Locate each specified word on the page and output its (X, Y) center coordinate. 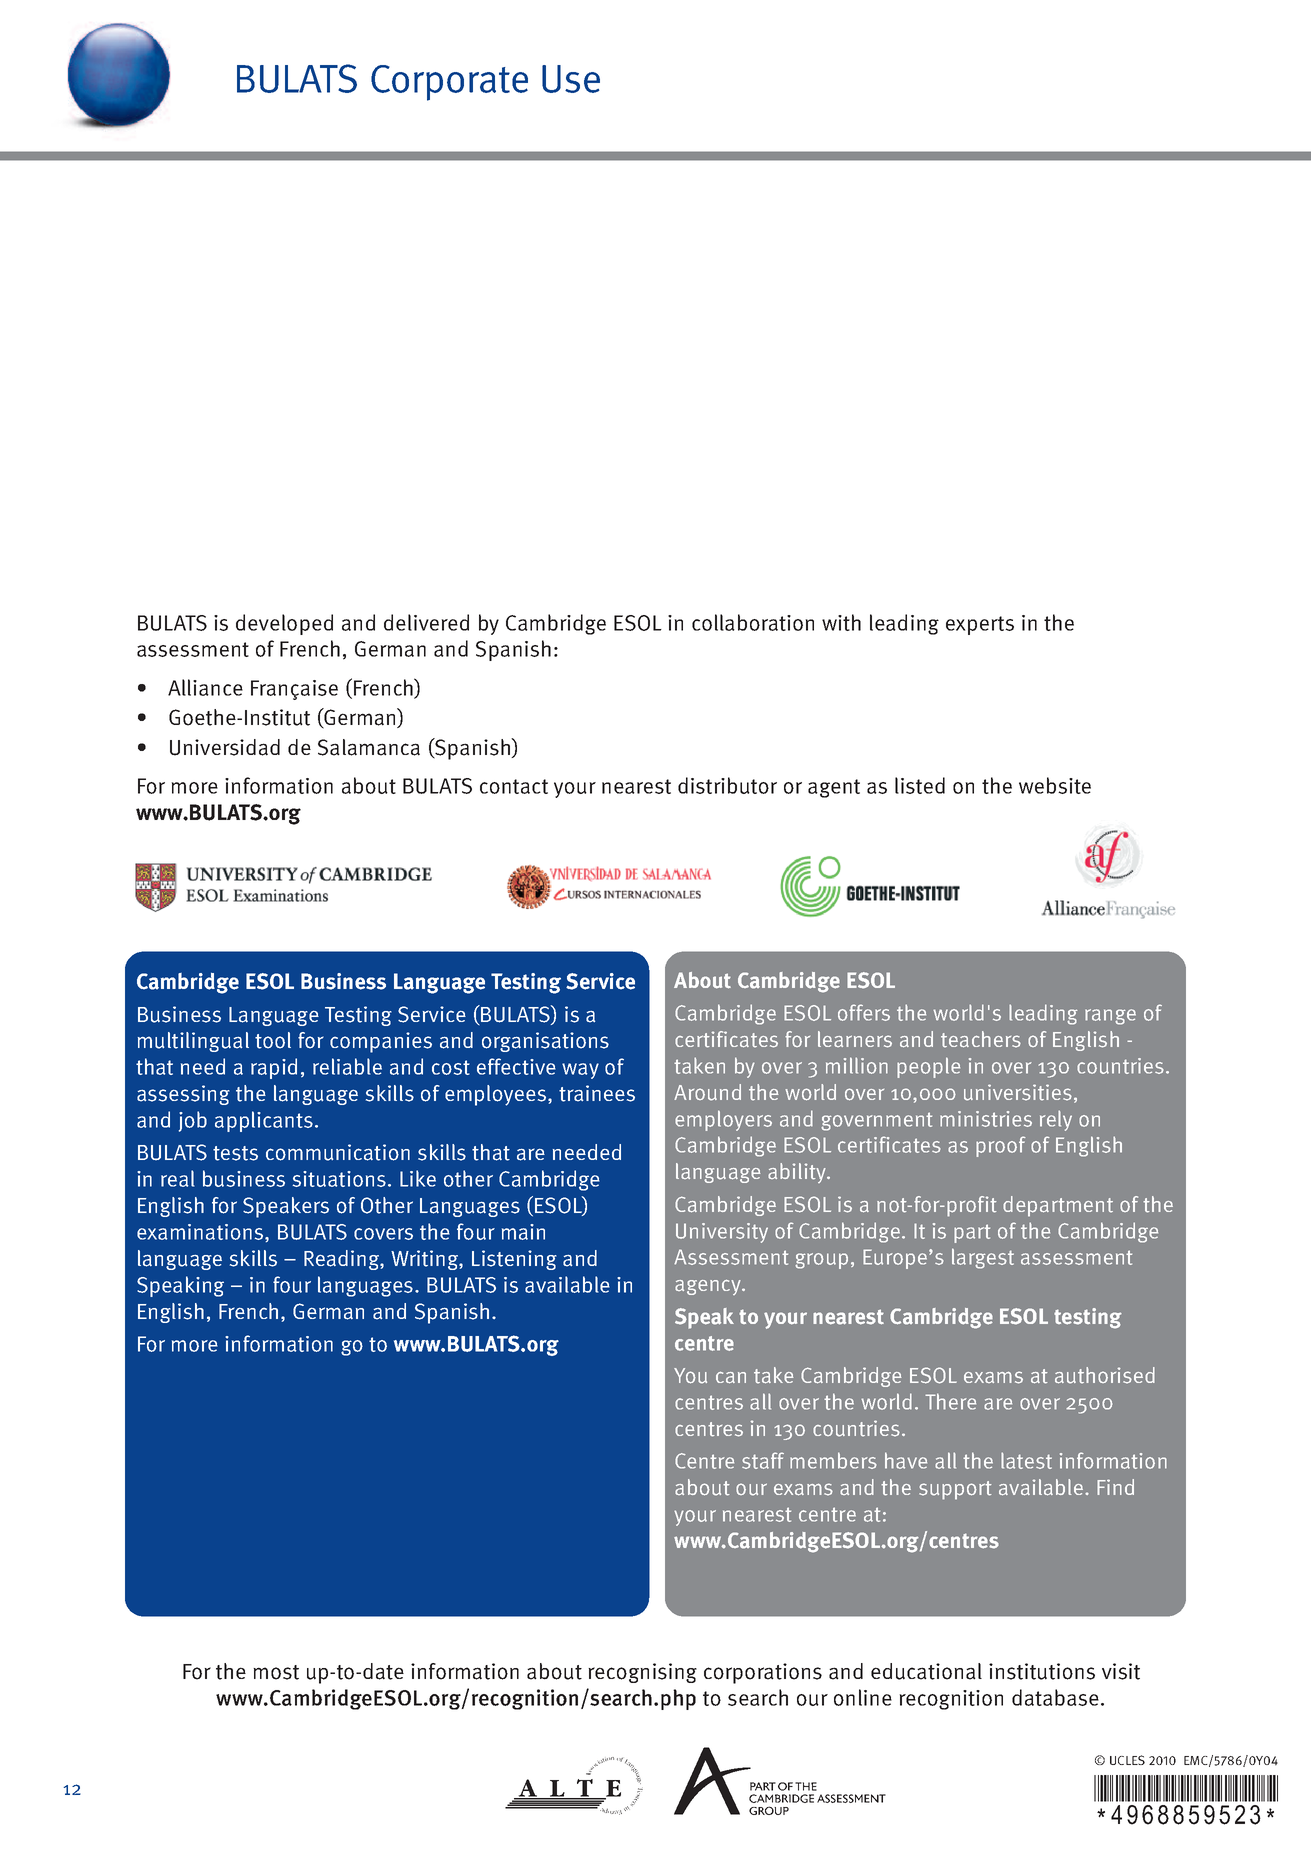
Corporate (449, 83)
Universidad (225, 747)
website (1055, 785)
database (1055, 1697)
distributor (727, 785)
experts (980, 625)
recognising (642, 1673)
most (276, 1672)
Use (571, 79)
